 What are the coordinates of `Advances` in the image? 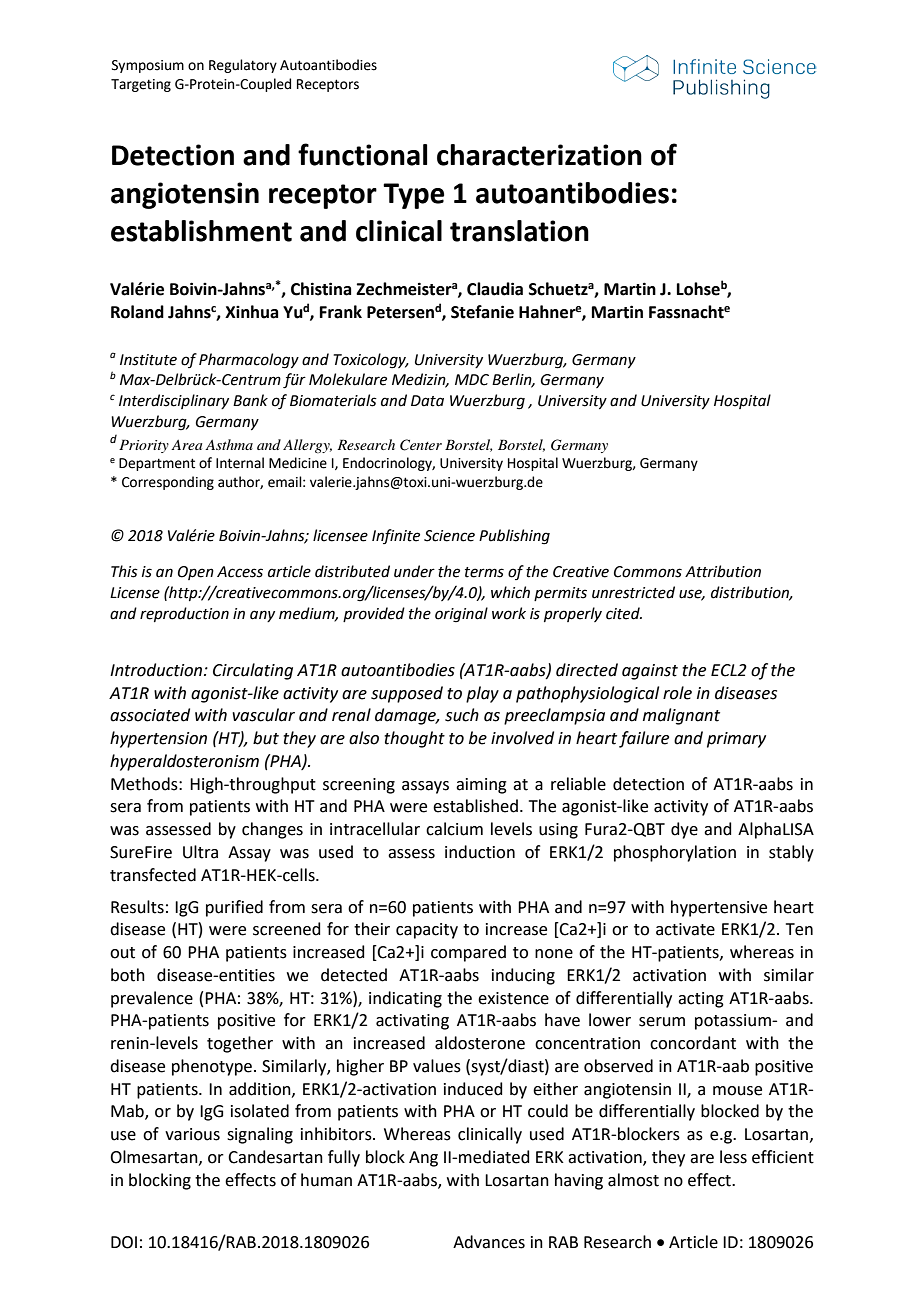 It's located at (489, 1242).
